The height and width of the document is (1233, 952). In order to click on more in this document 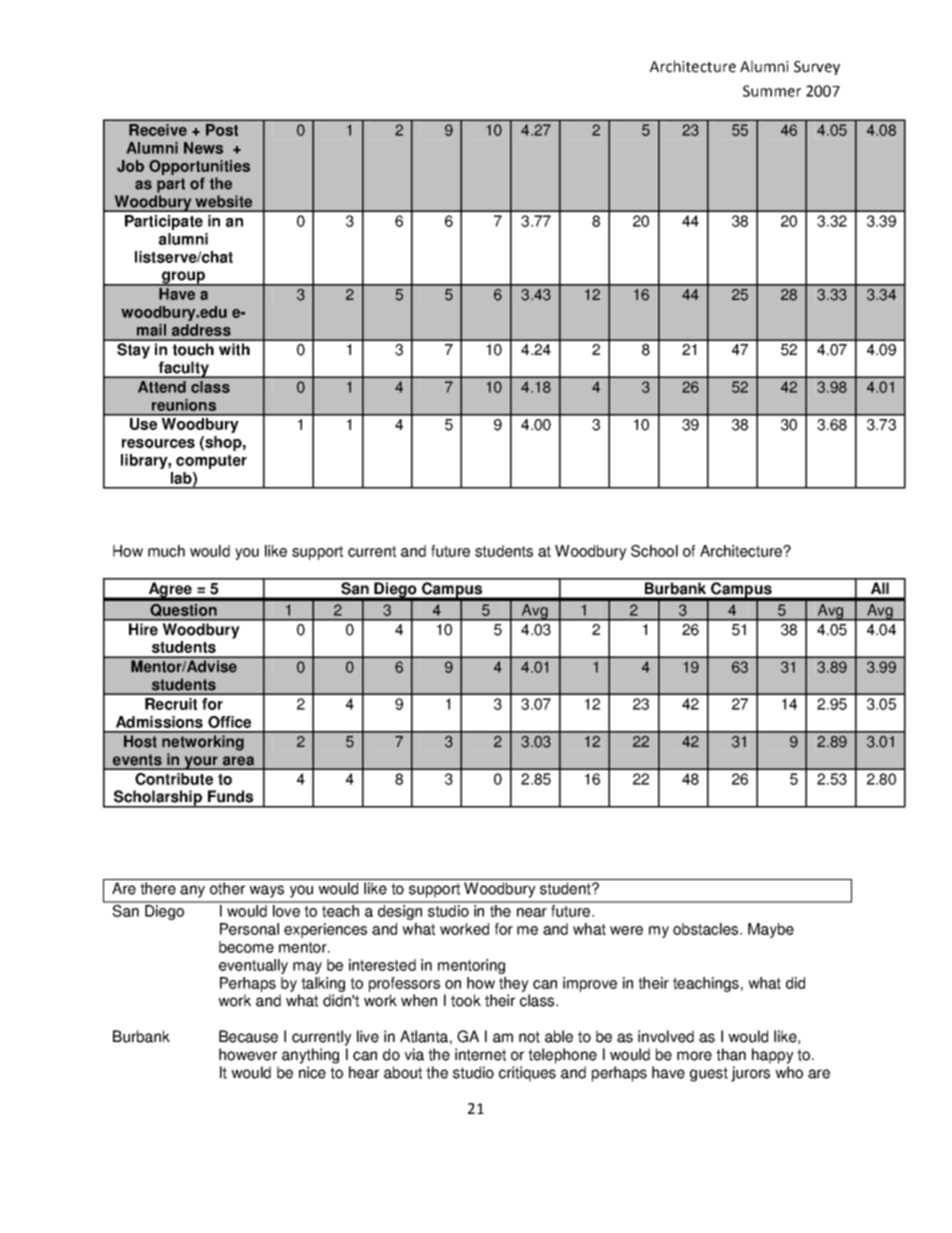, I will do `click(694, 1056)`.
